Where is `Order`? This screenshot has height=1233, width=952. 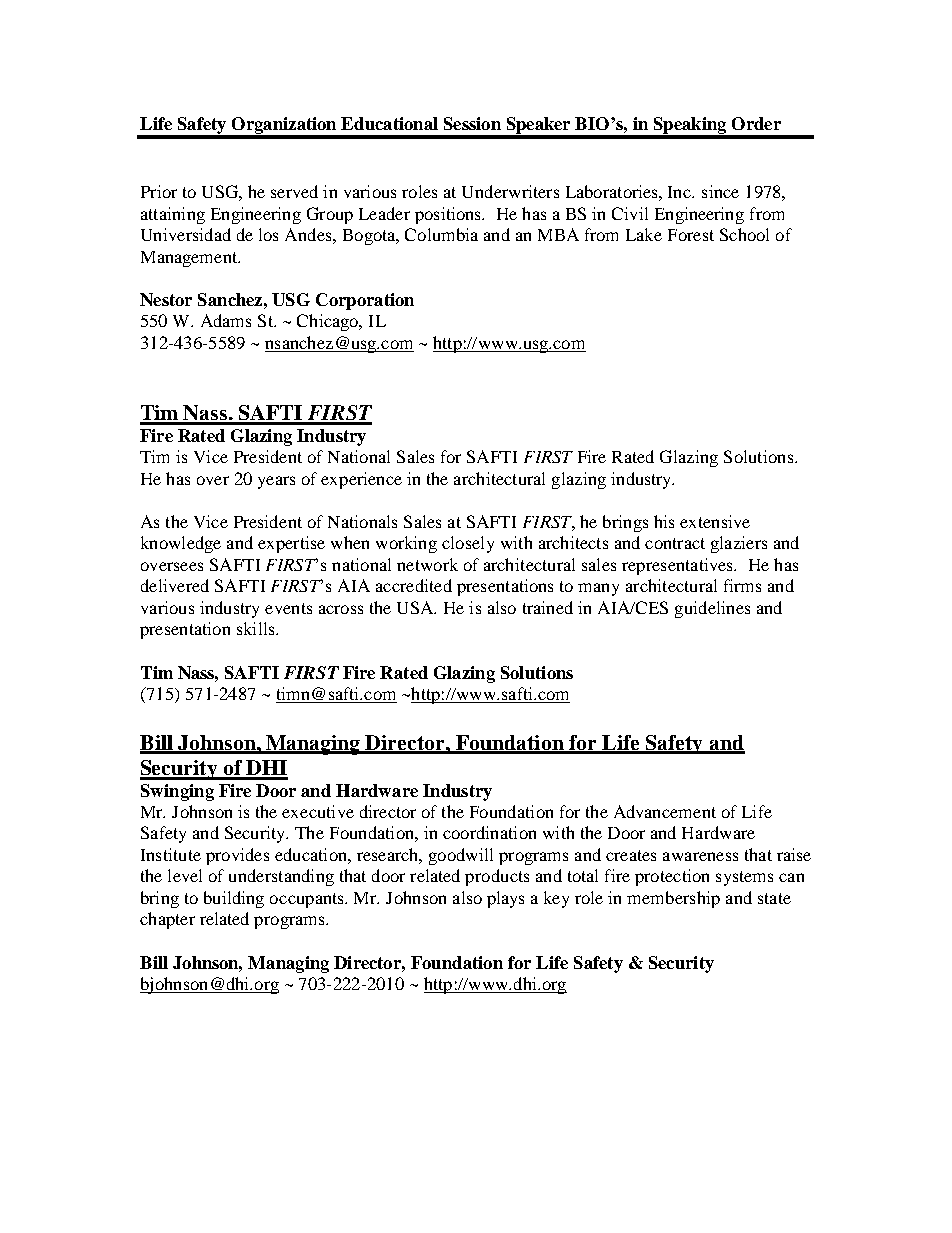
Order is located at coordinates (756, 123).
